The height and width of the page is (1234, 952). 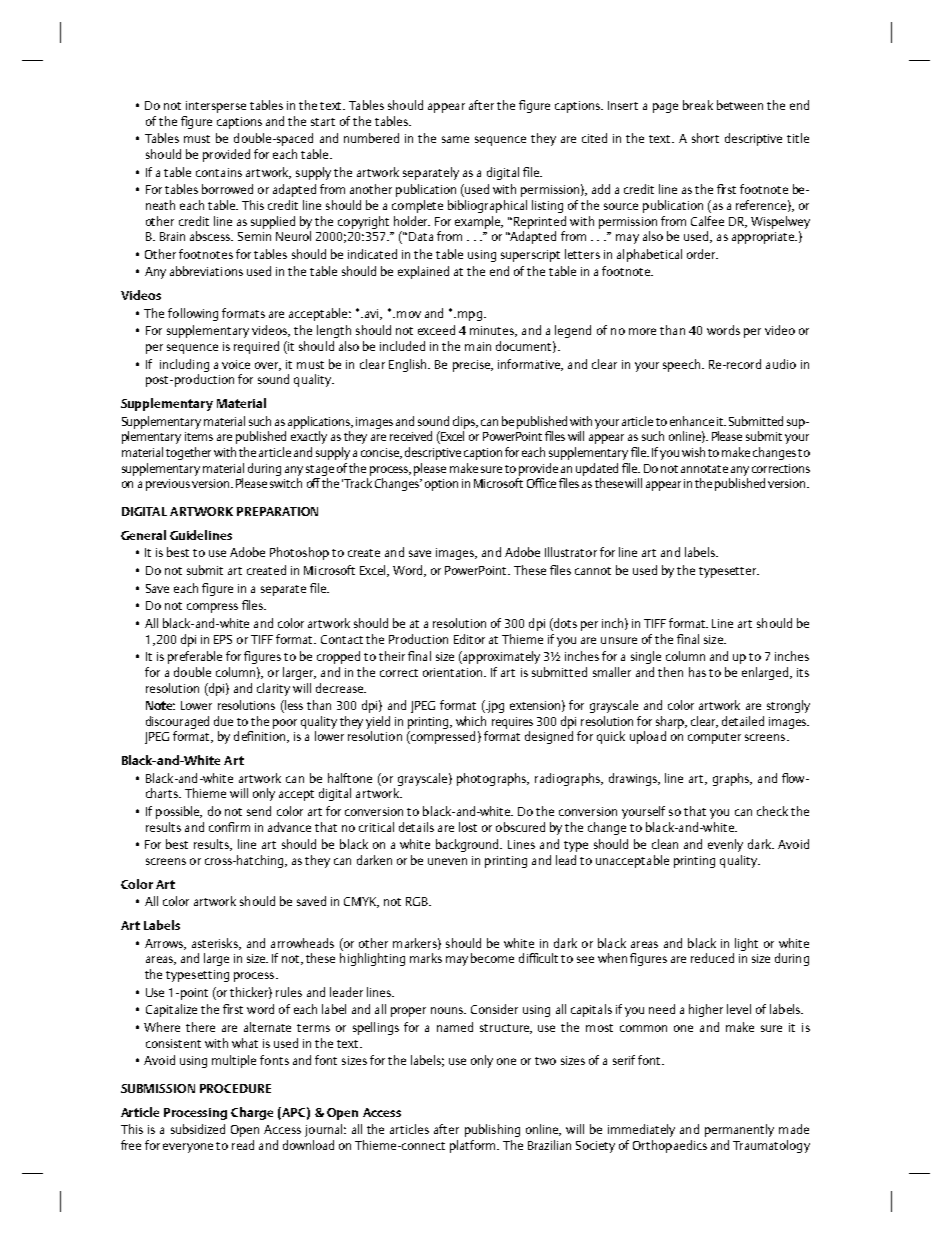 What do you see at coordinates (188, 453) in the page?
I see `together` at bounding box center [188, 453].
